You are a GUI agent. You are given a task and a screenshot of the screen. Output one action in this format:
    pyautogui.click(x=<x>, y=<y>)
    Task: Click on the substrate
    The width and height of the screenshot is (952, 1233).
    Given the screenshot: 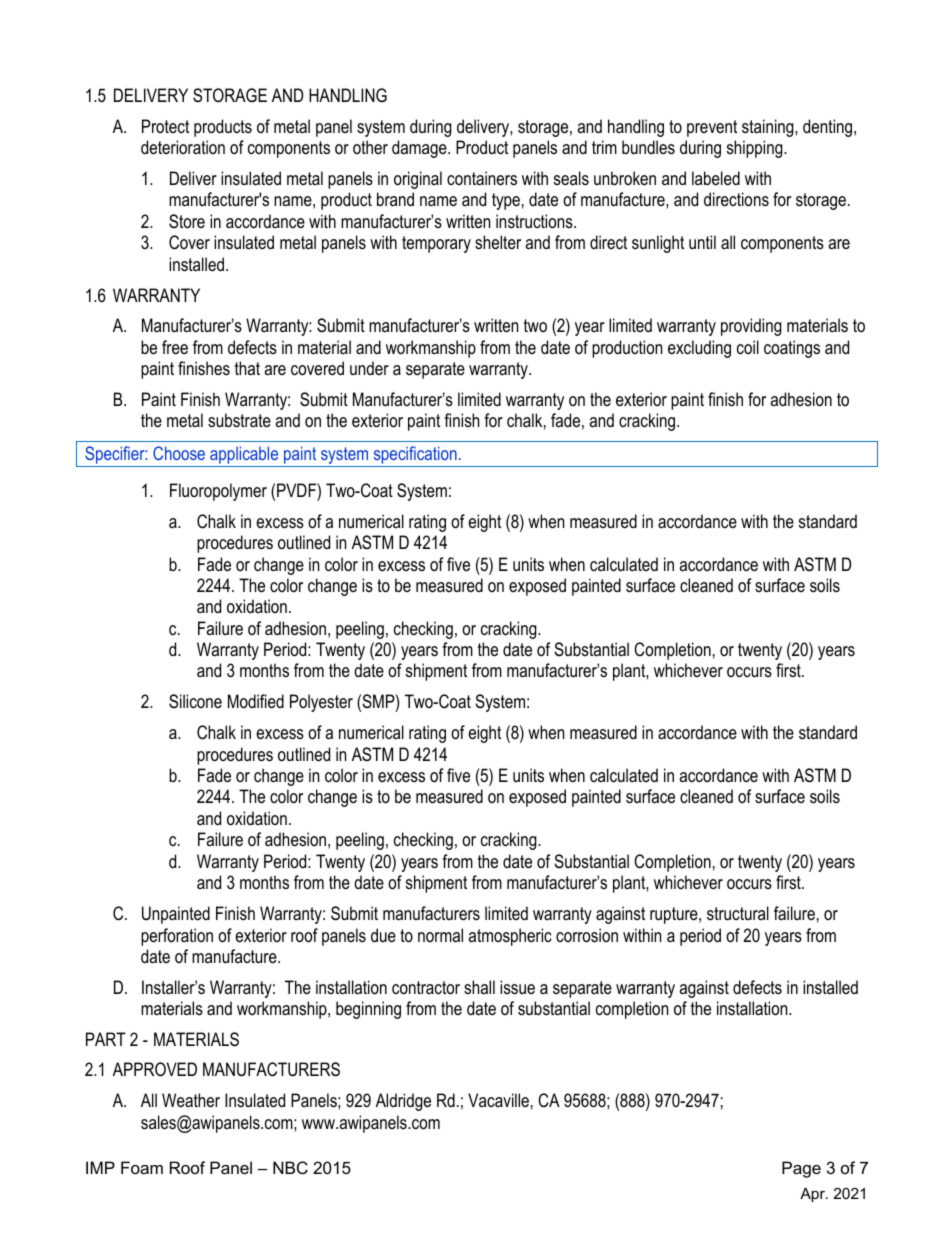 What is the action you would take?
    pyautogui.click(x=239, y=420)
